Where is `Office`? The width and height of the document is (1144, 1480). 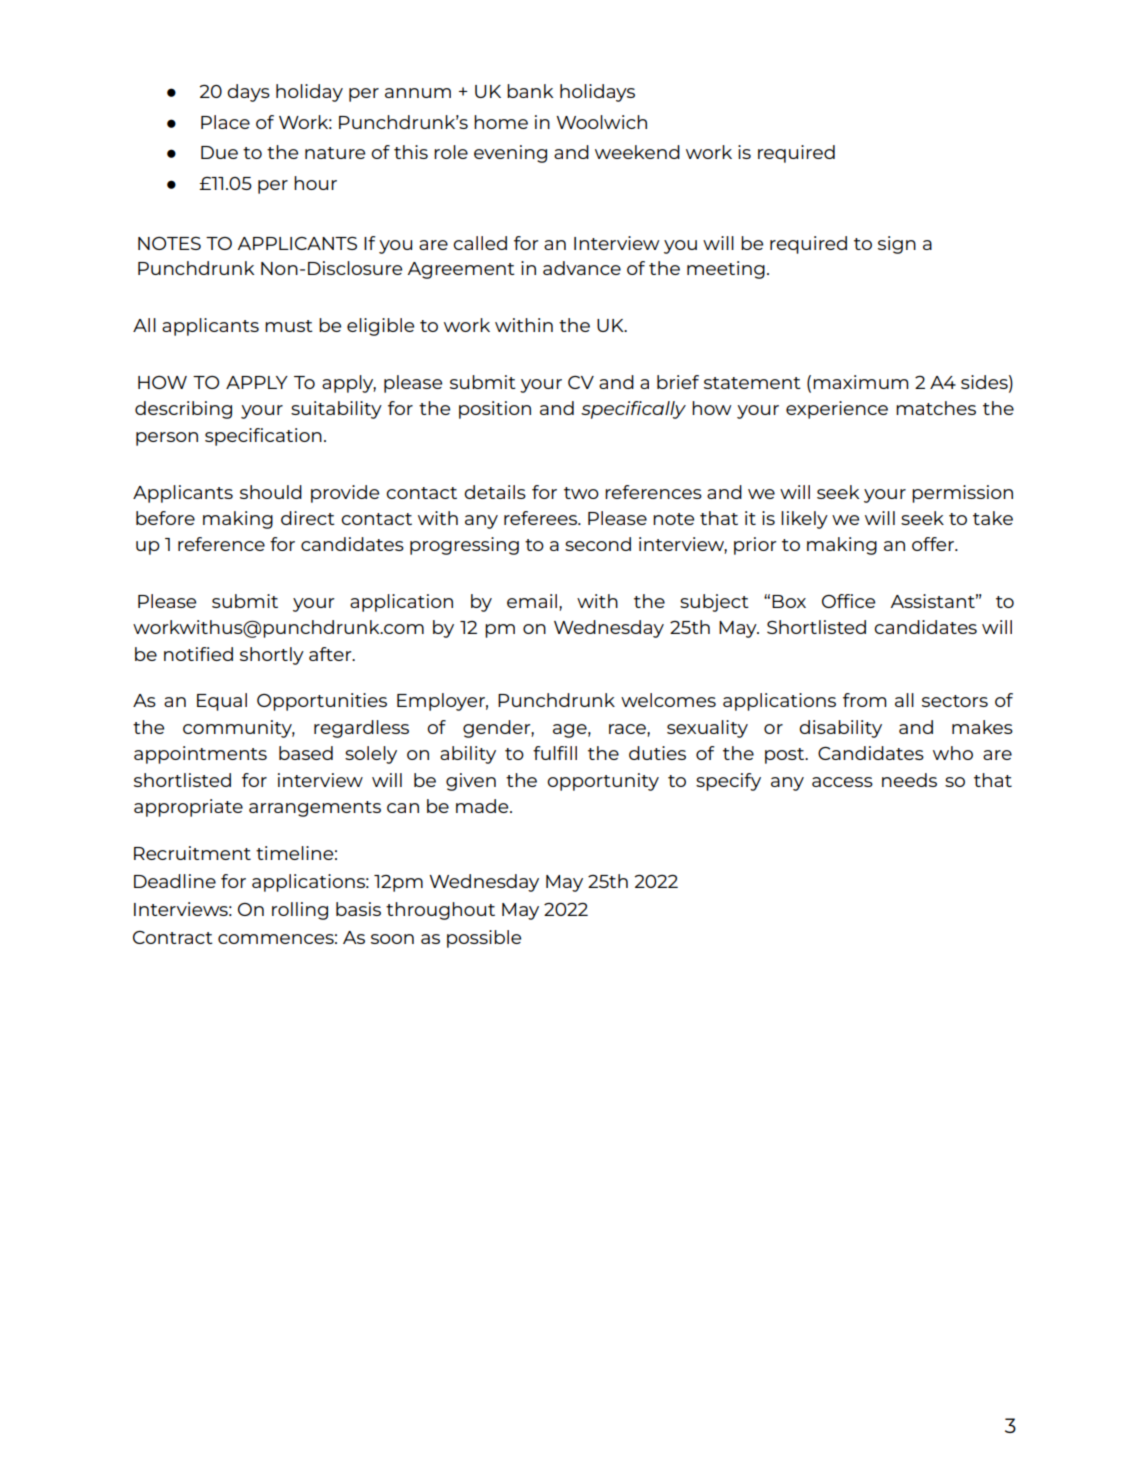 Office is located at coordinates (848, 601).
